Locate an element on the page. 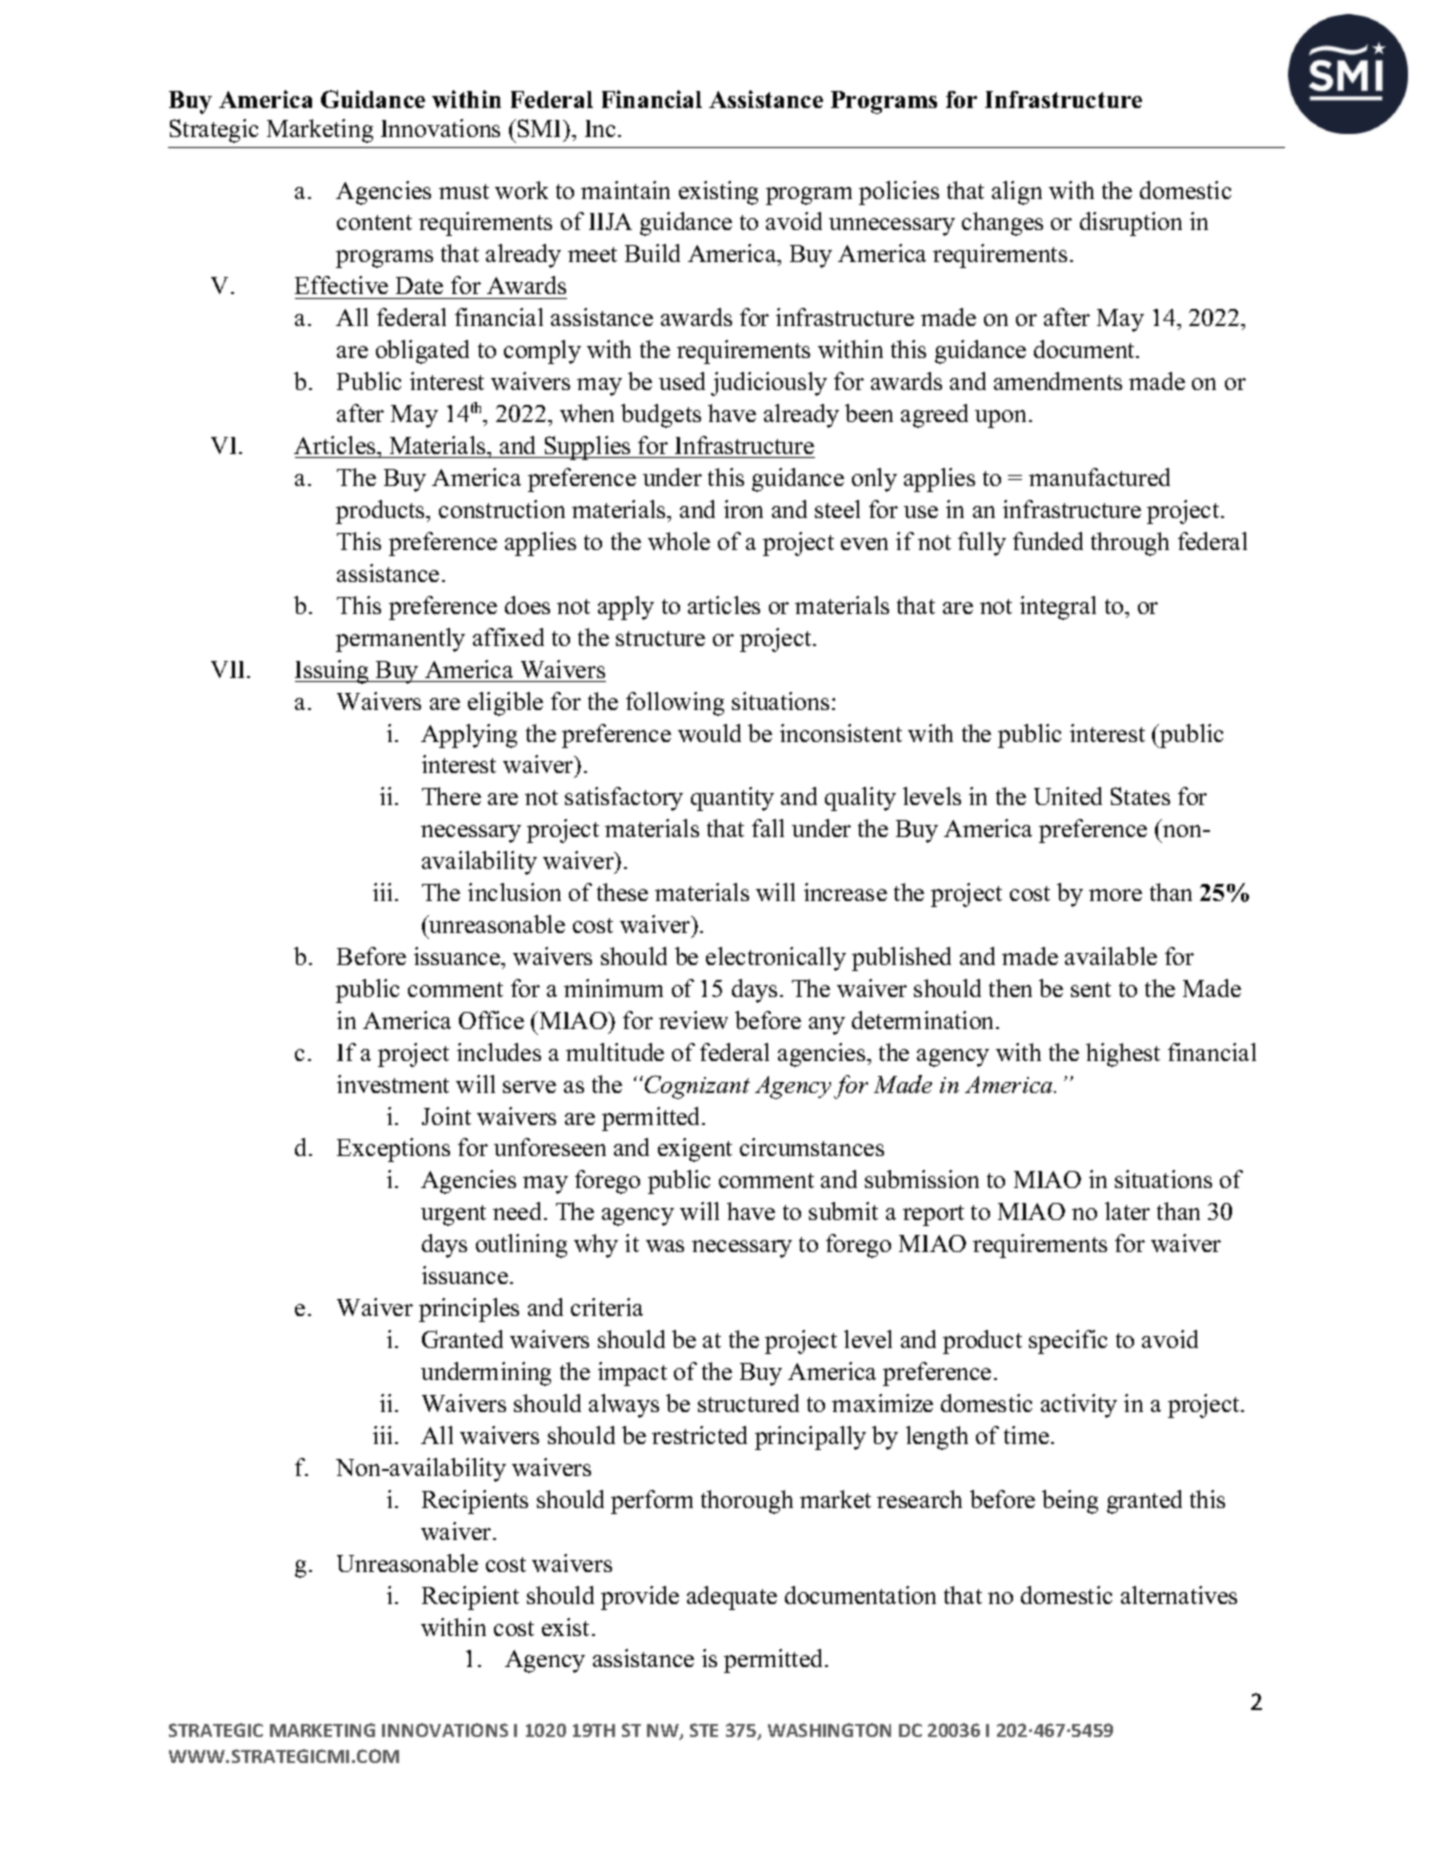  activity is located at coordinates (1079, 1406).
